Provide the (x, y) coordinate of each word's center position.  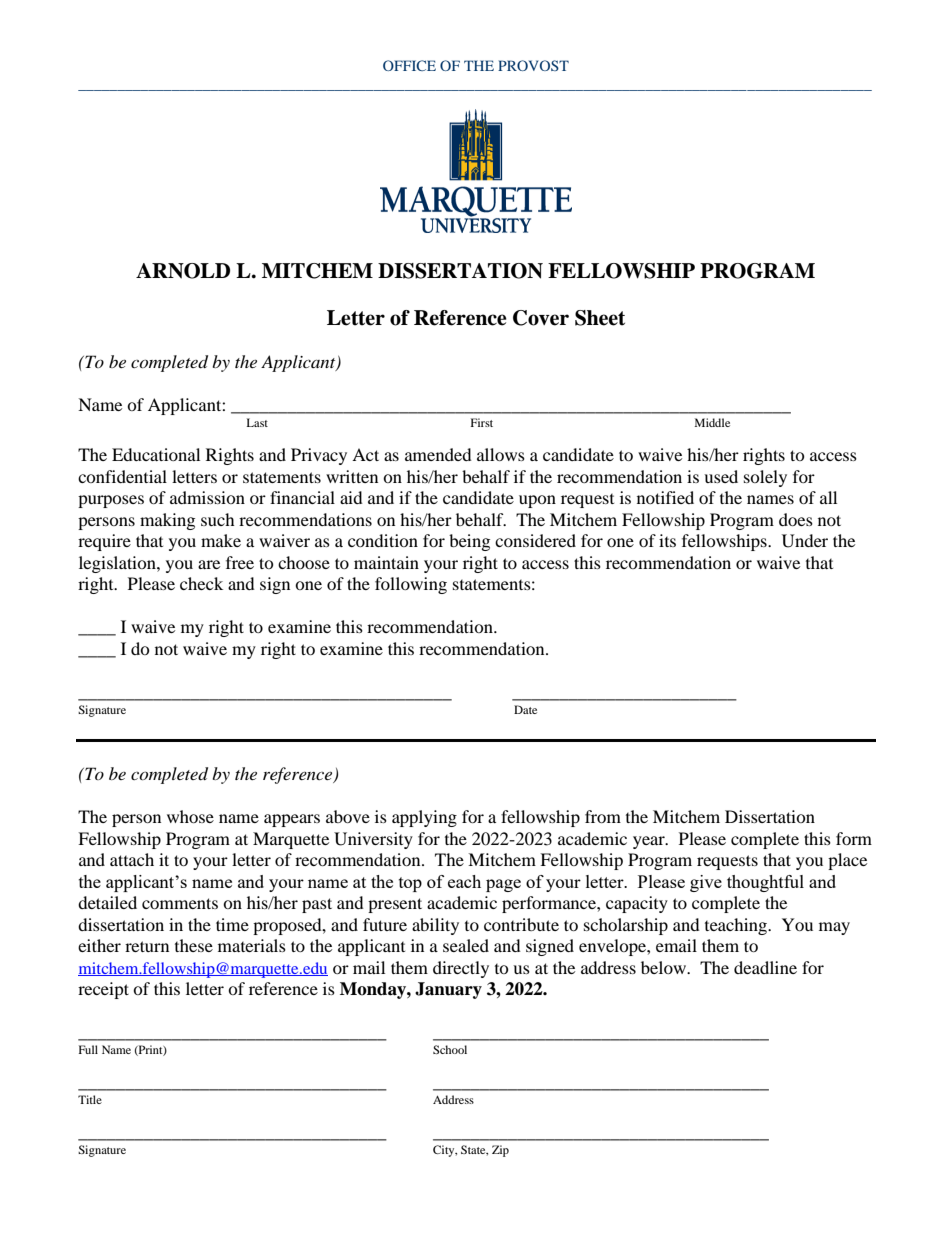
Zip (500, 1151)
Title (90, 1099)
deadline (765, 967)
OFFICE (409, 65)
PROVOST (533, 65)
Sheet (600, 318)
